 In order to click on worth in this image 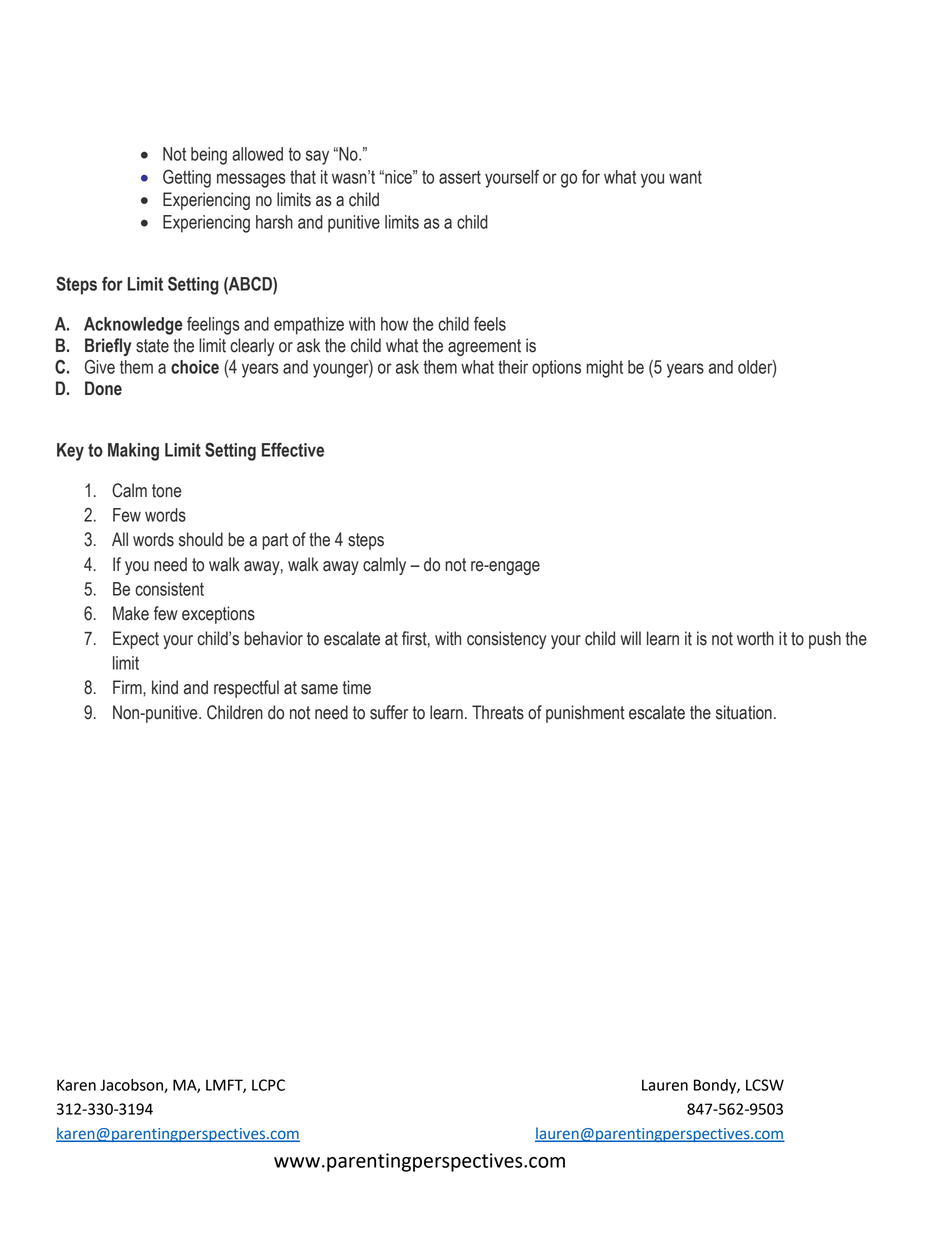, I will do `click(755, 638)`.
